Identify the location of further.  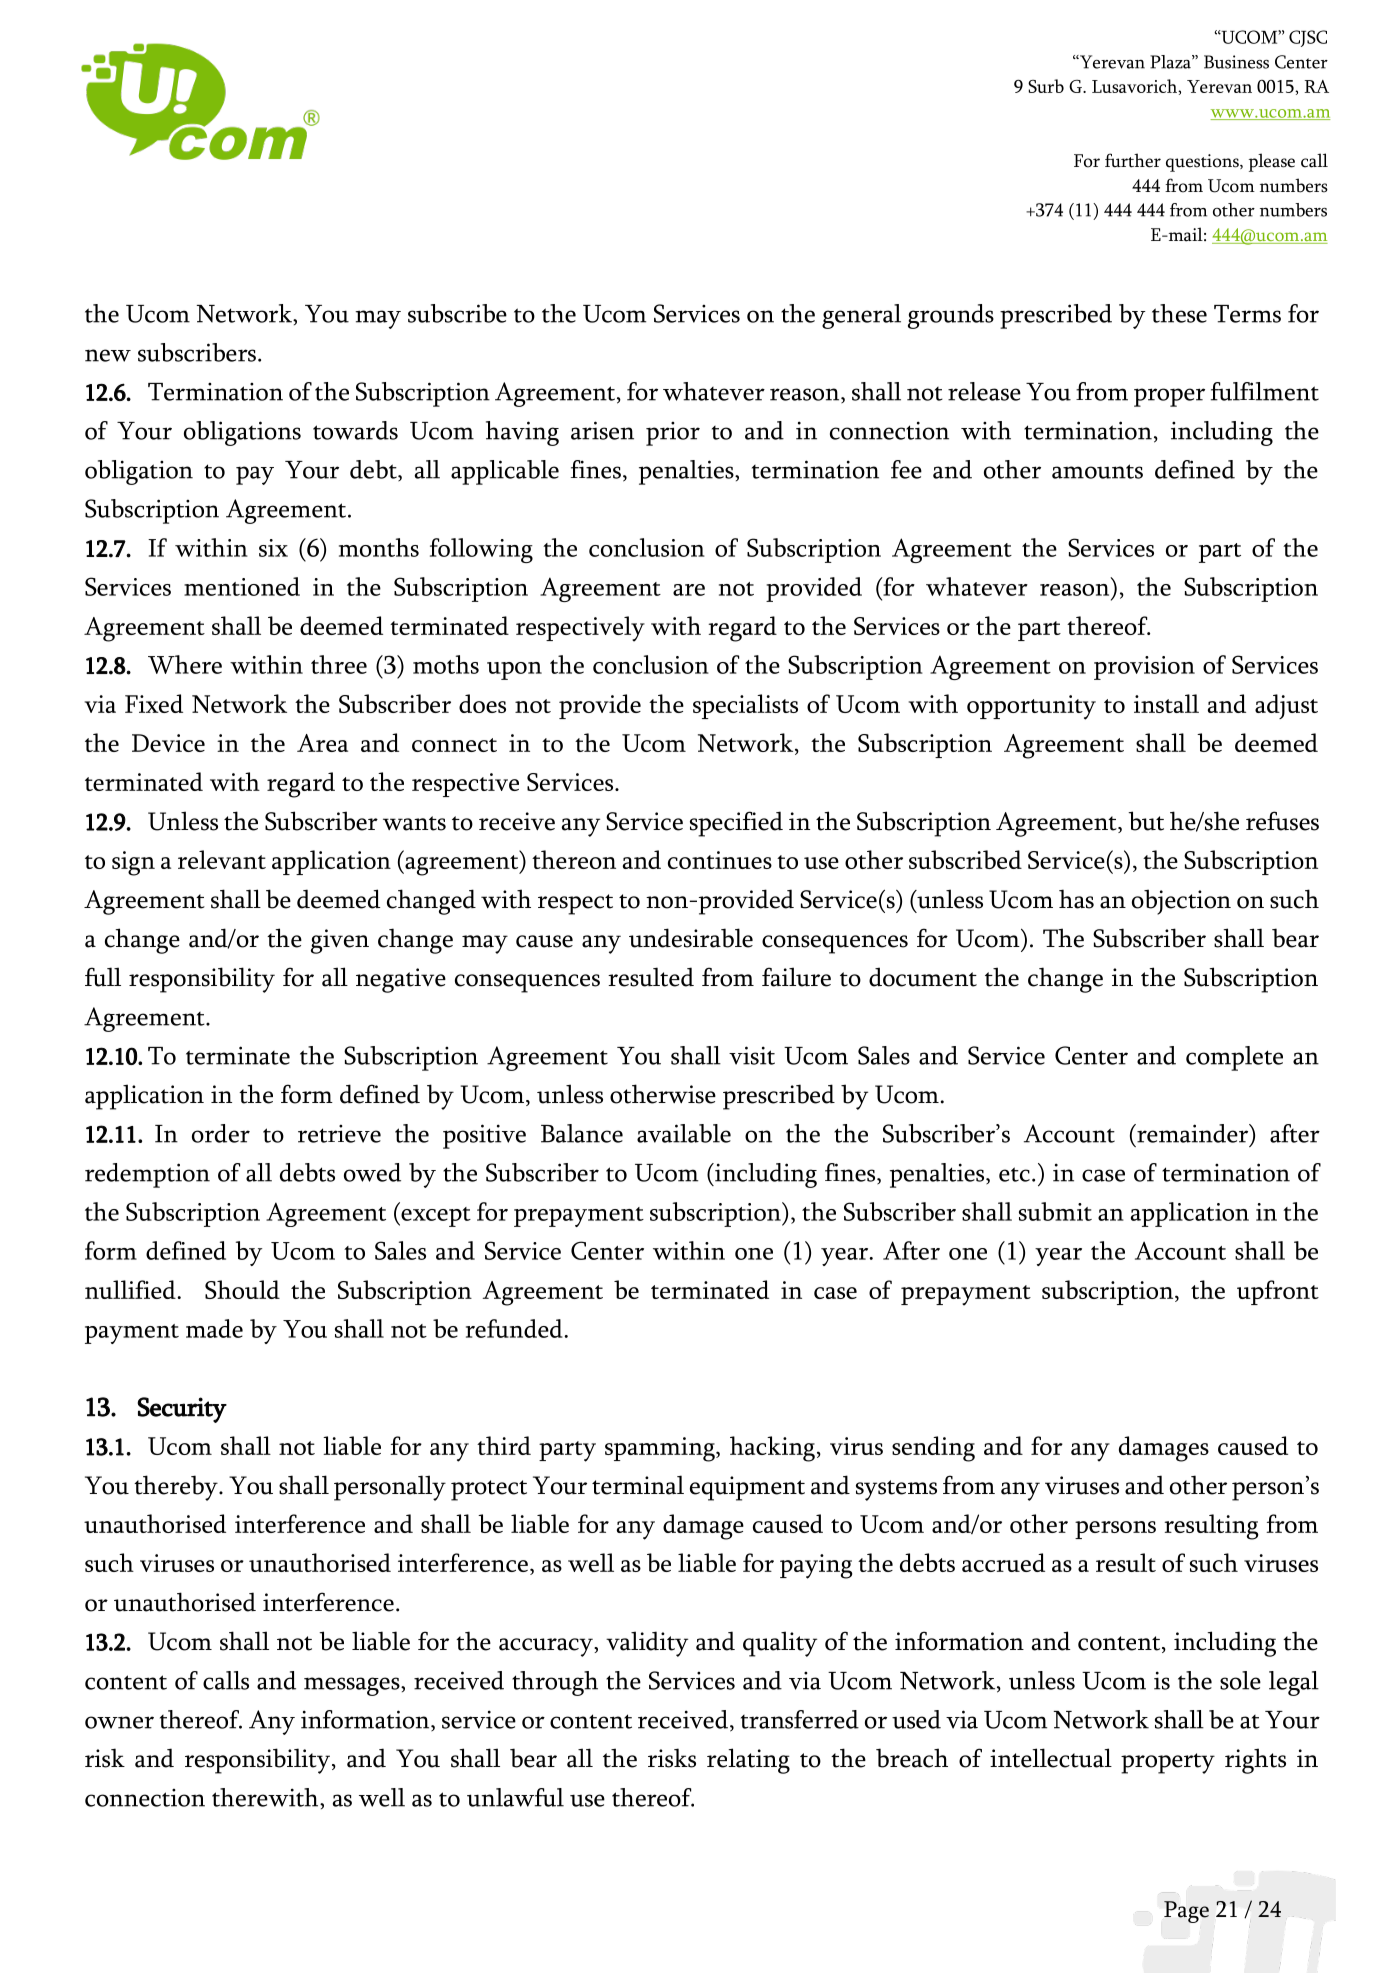
(1133, 160).
